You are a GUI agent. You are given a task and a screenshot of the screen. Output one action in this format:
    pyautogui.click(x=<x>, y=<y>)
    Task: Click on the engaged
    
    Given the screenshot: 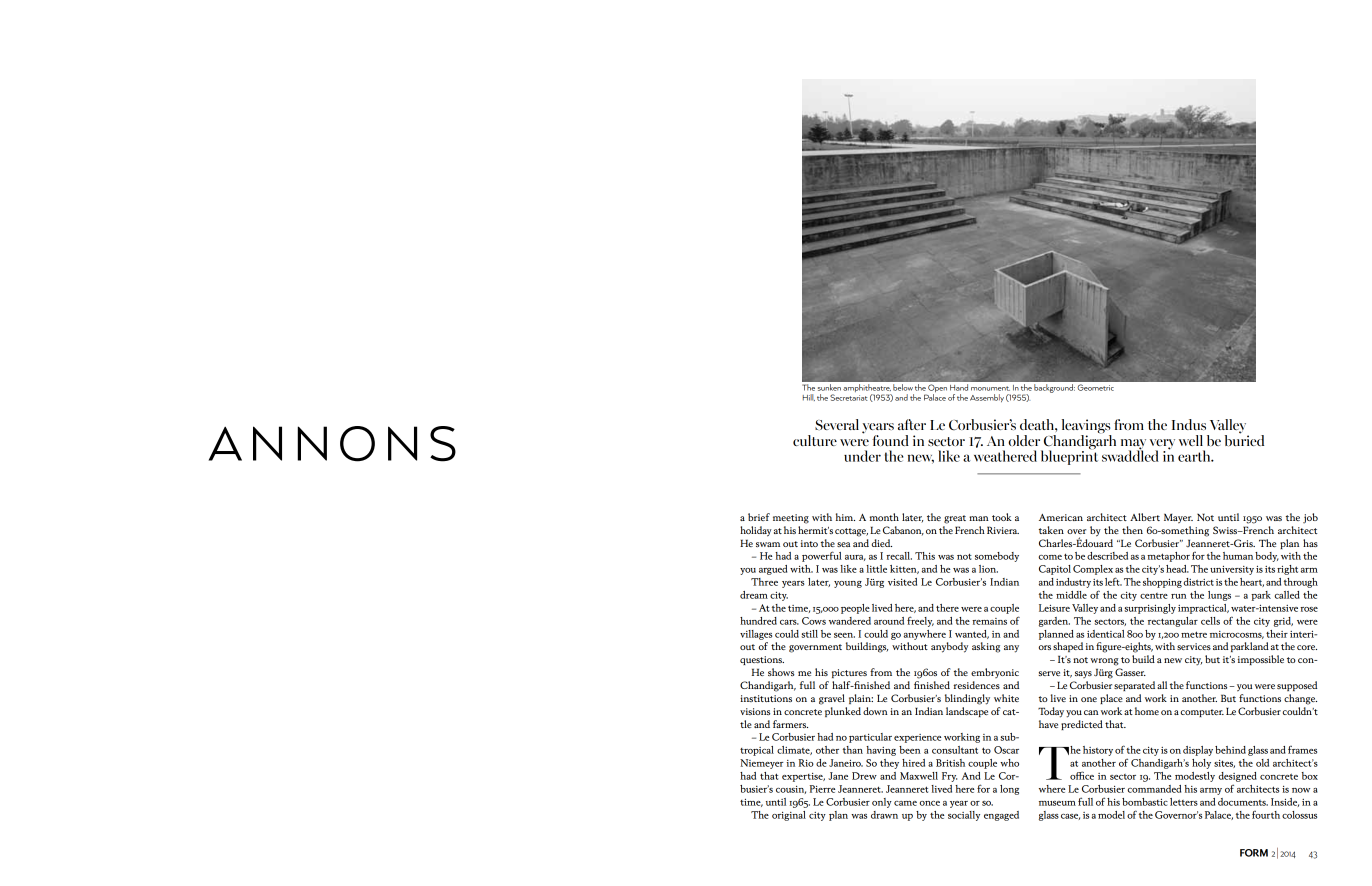 What is the action you would take?
    pyautogui.click(x=1001, y=816)
